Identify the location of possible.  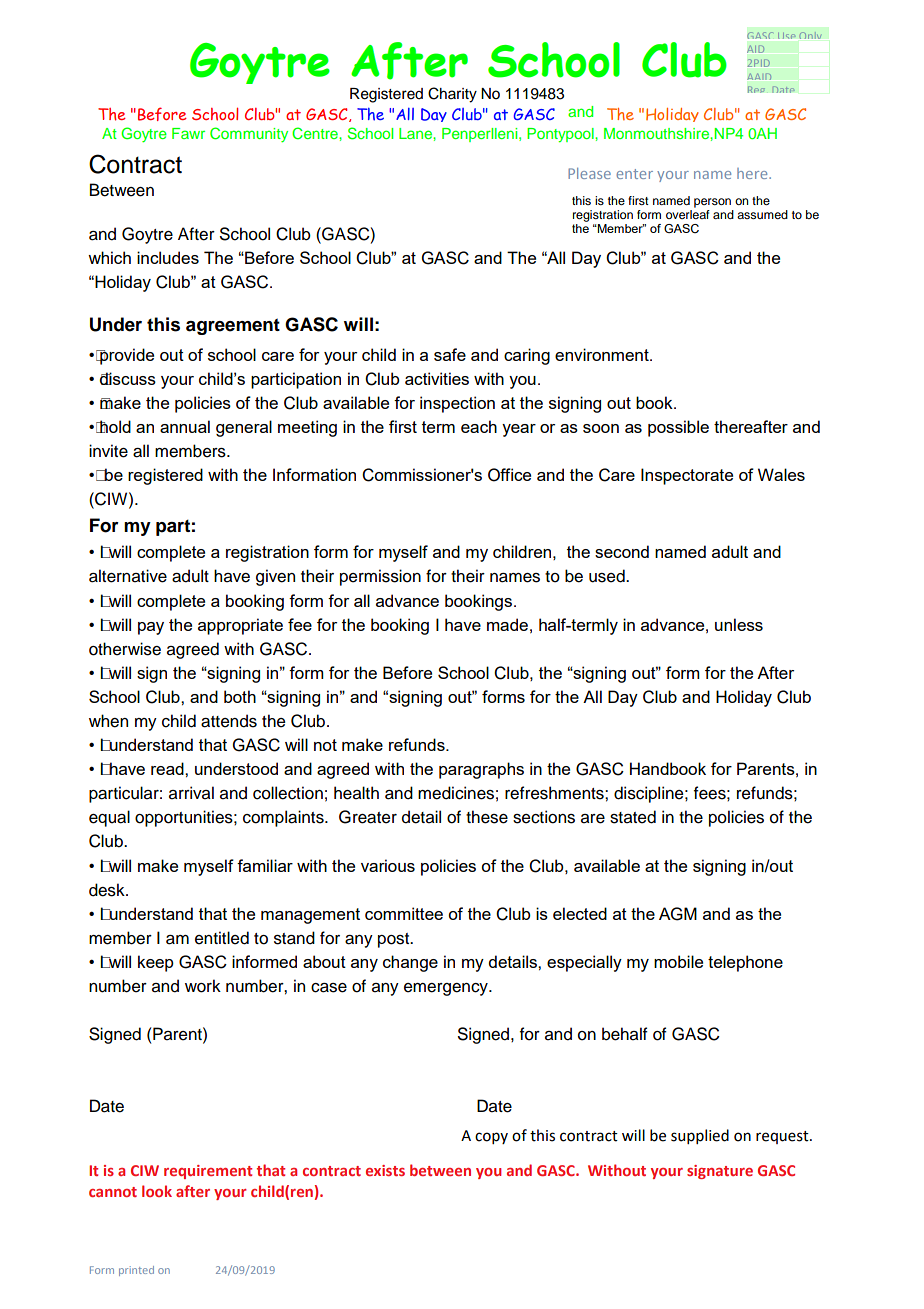
(678, 428).
